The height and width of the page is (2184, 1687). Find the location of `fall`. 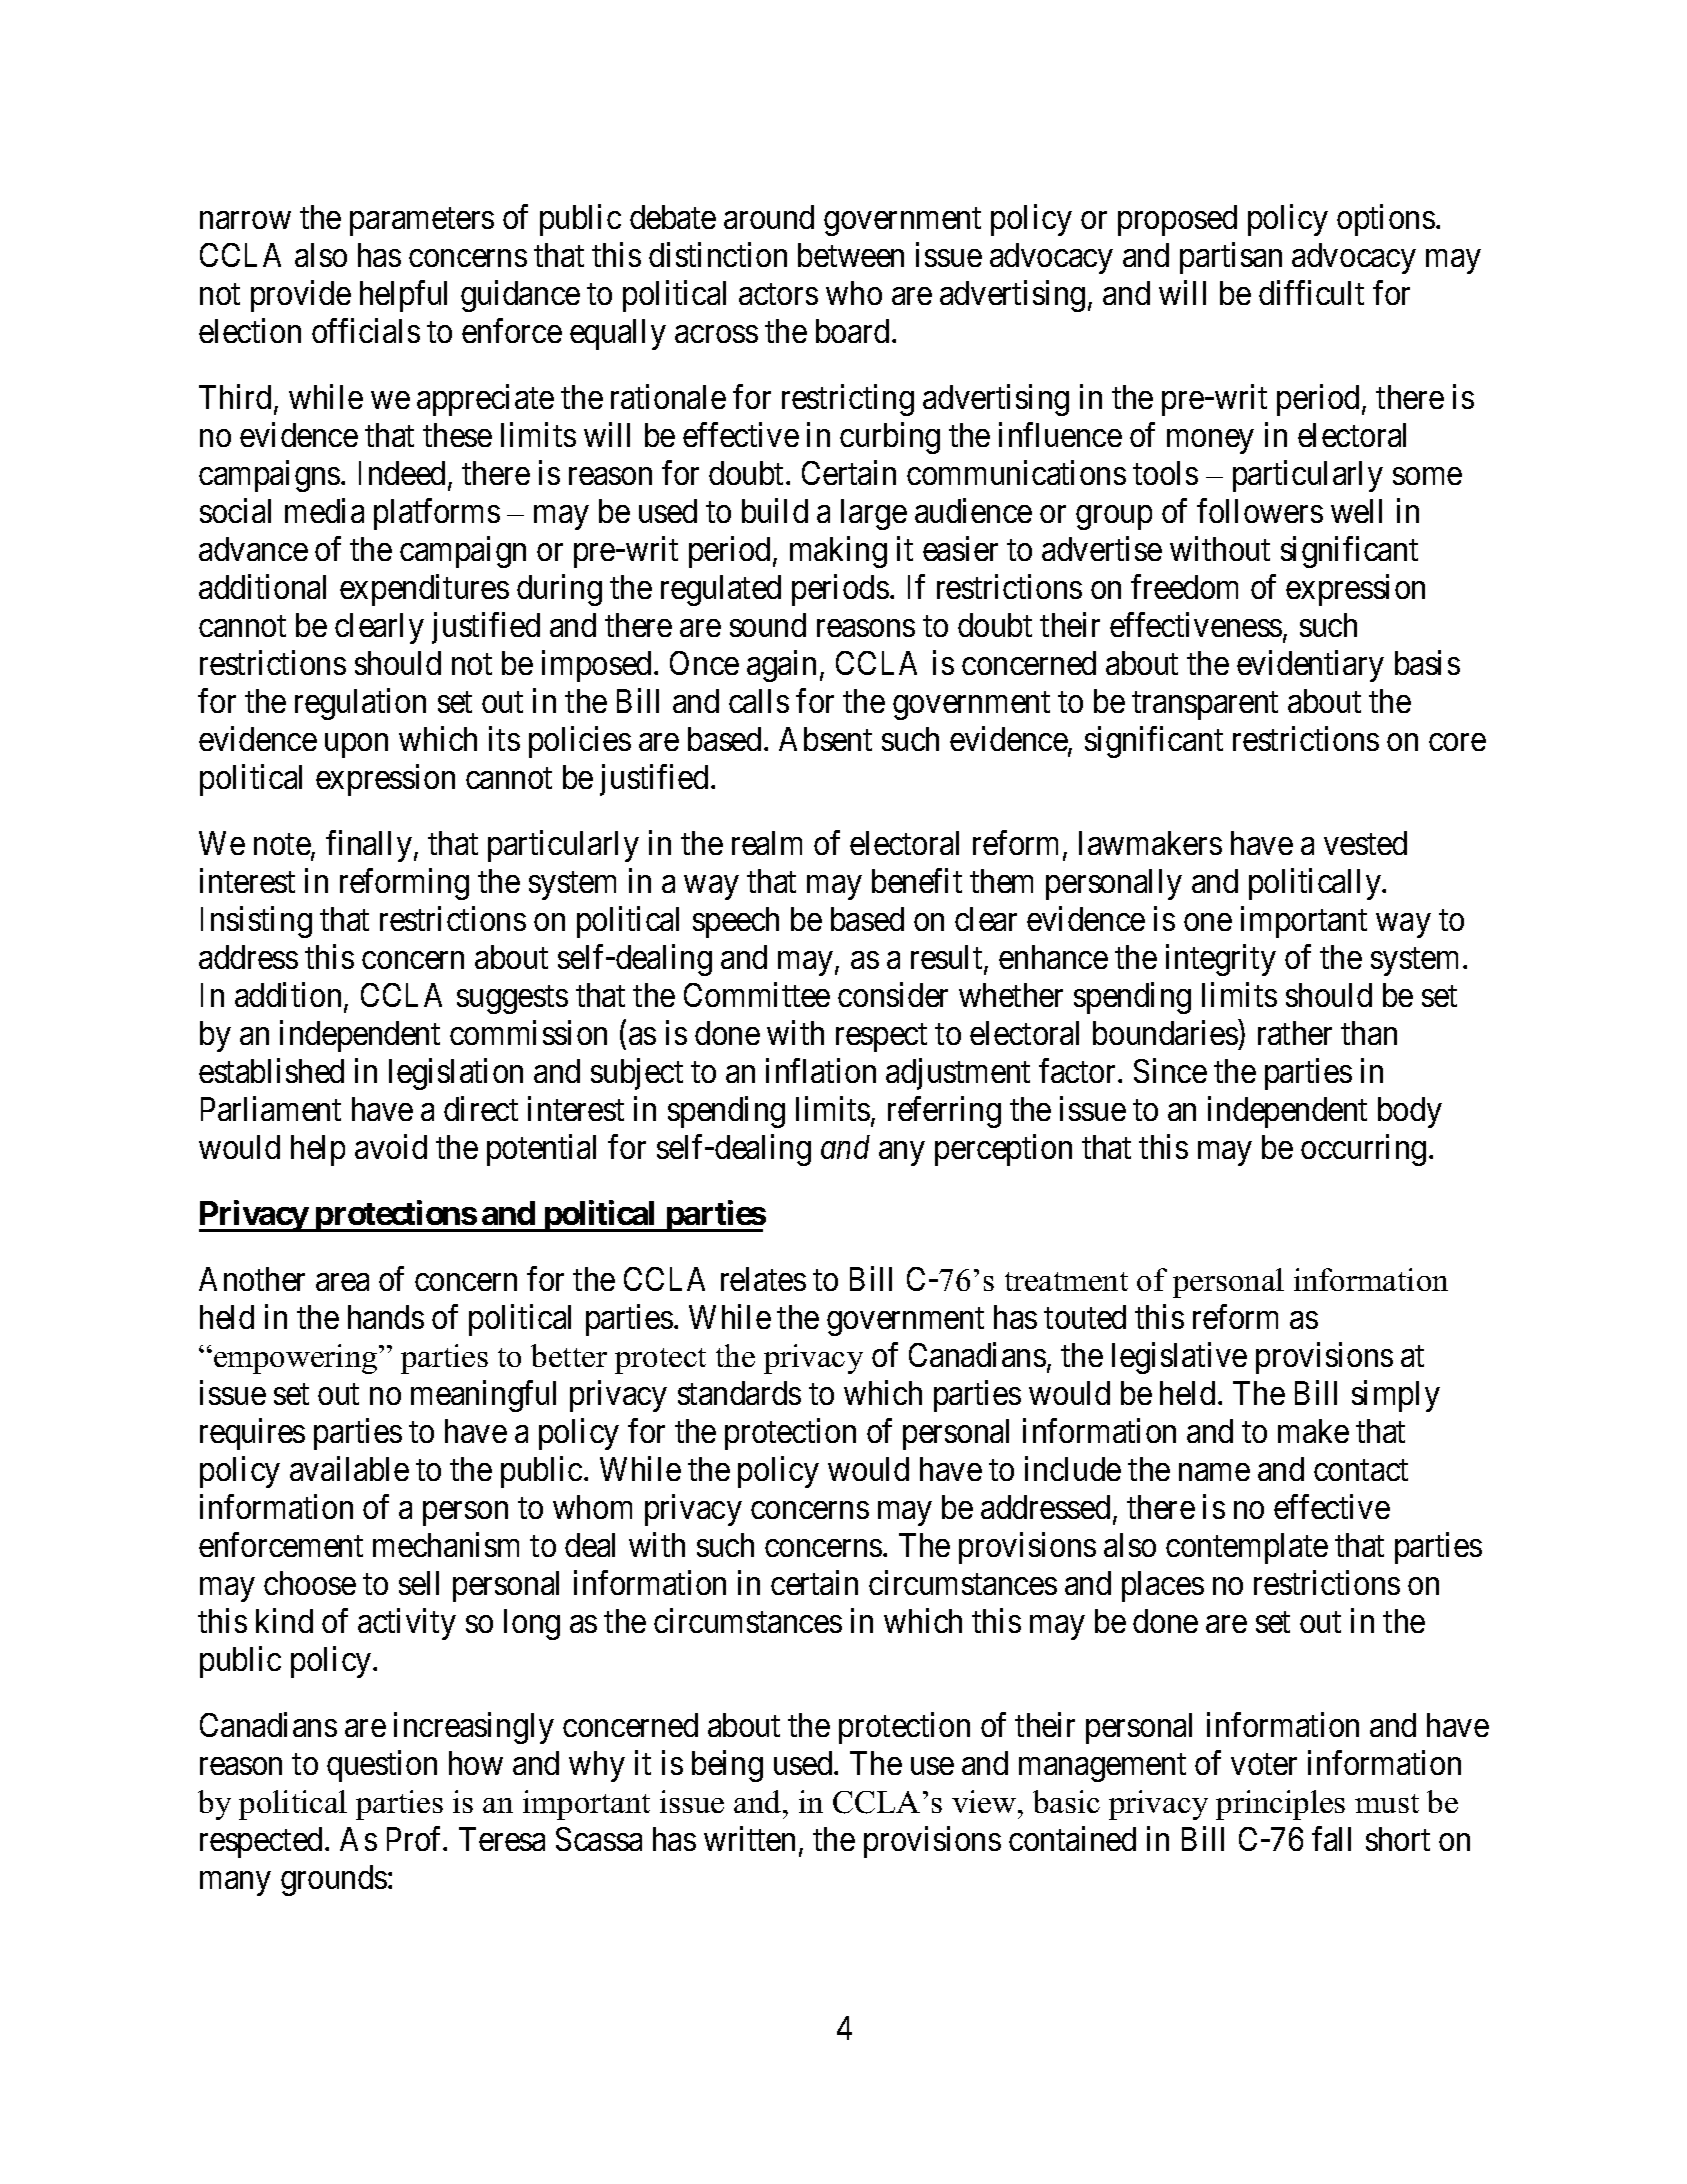

fall is located at coordinates (1331, 1838).
